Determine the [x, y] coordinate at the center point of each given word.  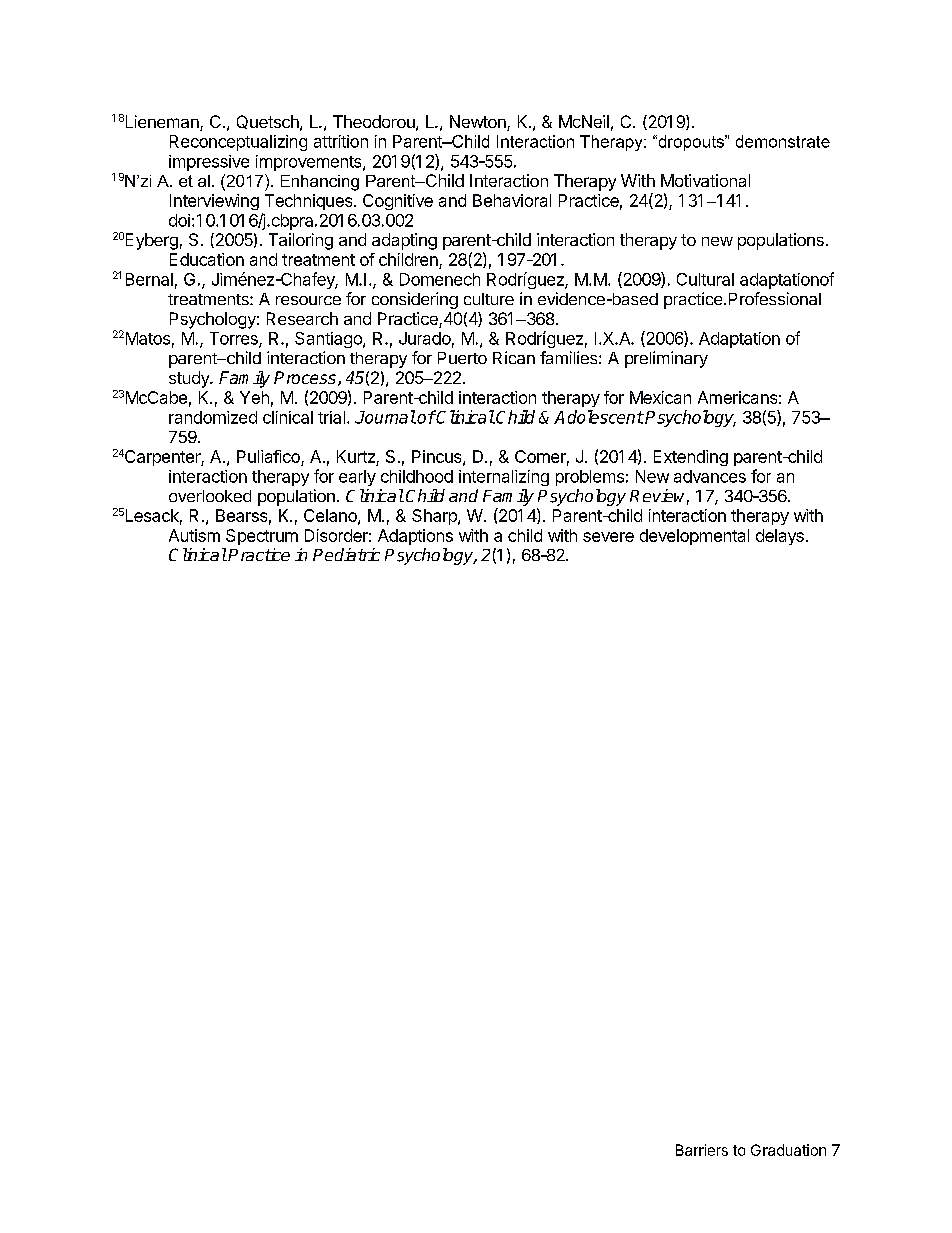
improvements [310, 163]
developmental [694, 537]
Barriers [702, 1150]
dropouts [691, 143]
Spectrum [262, 537]
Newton [479, 123]
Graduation [788, 1150]
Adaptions [415, 537]
